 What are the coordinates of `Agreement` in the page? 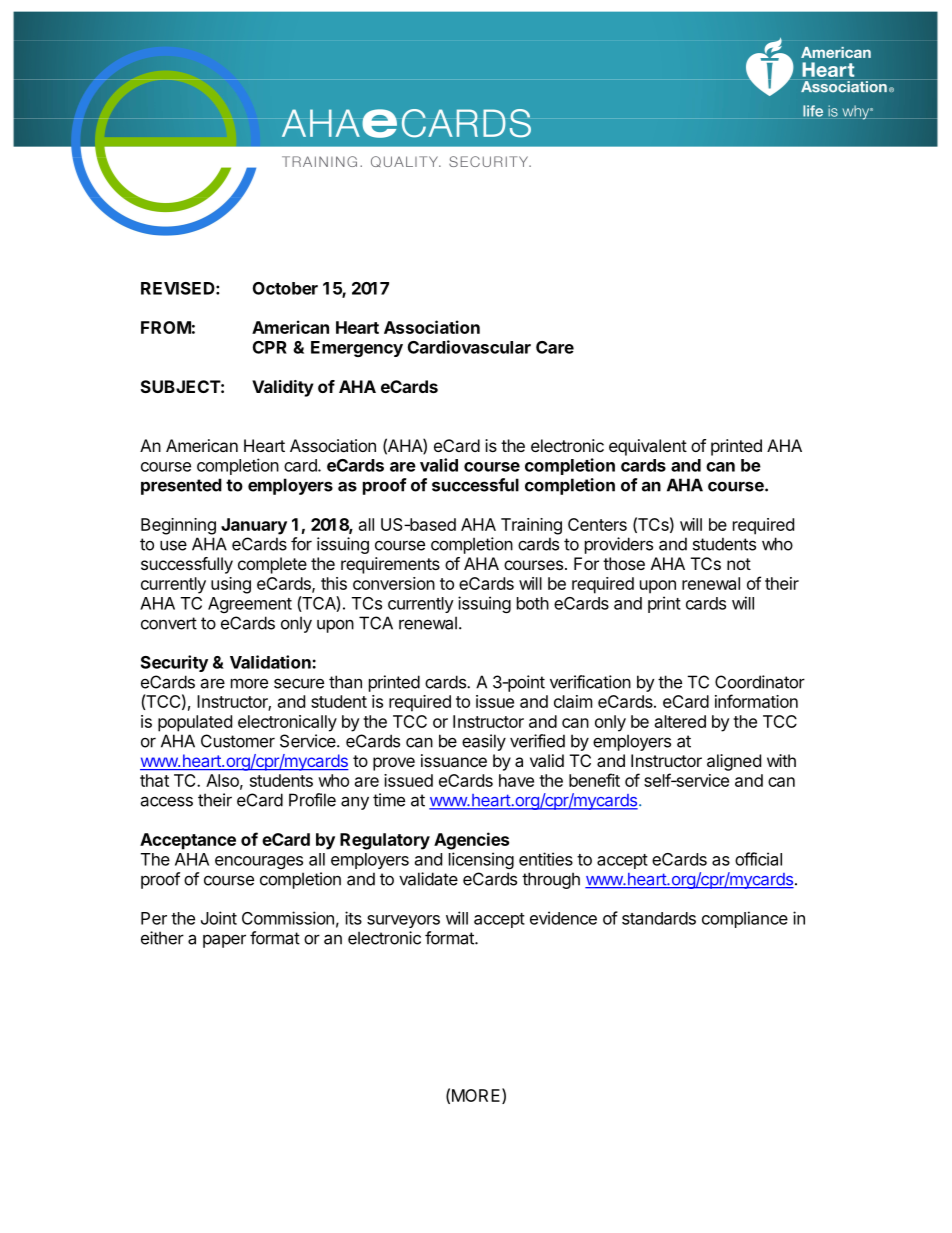 It's located at (250, 605).
